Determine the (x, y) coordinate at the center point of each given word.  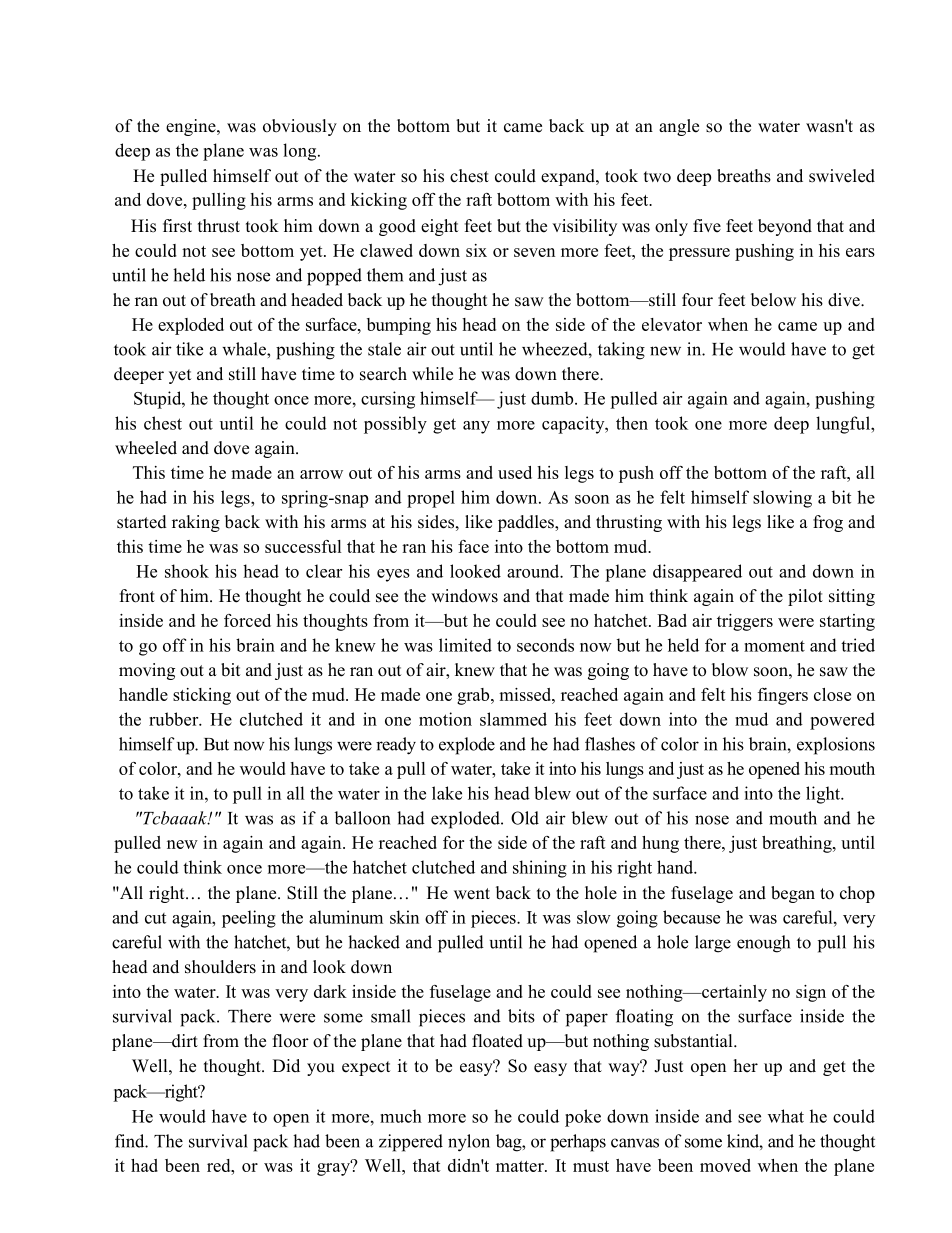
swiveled (842, 176)
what (786, 1116)
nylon (469, 1143)
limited (465, 645)
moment (774, 646)
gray (334, 1168)
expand (569, 177)
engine (192, 127)
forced (247, 620)
